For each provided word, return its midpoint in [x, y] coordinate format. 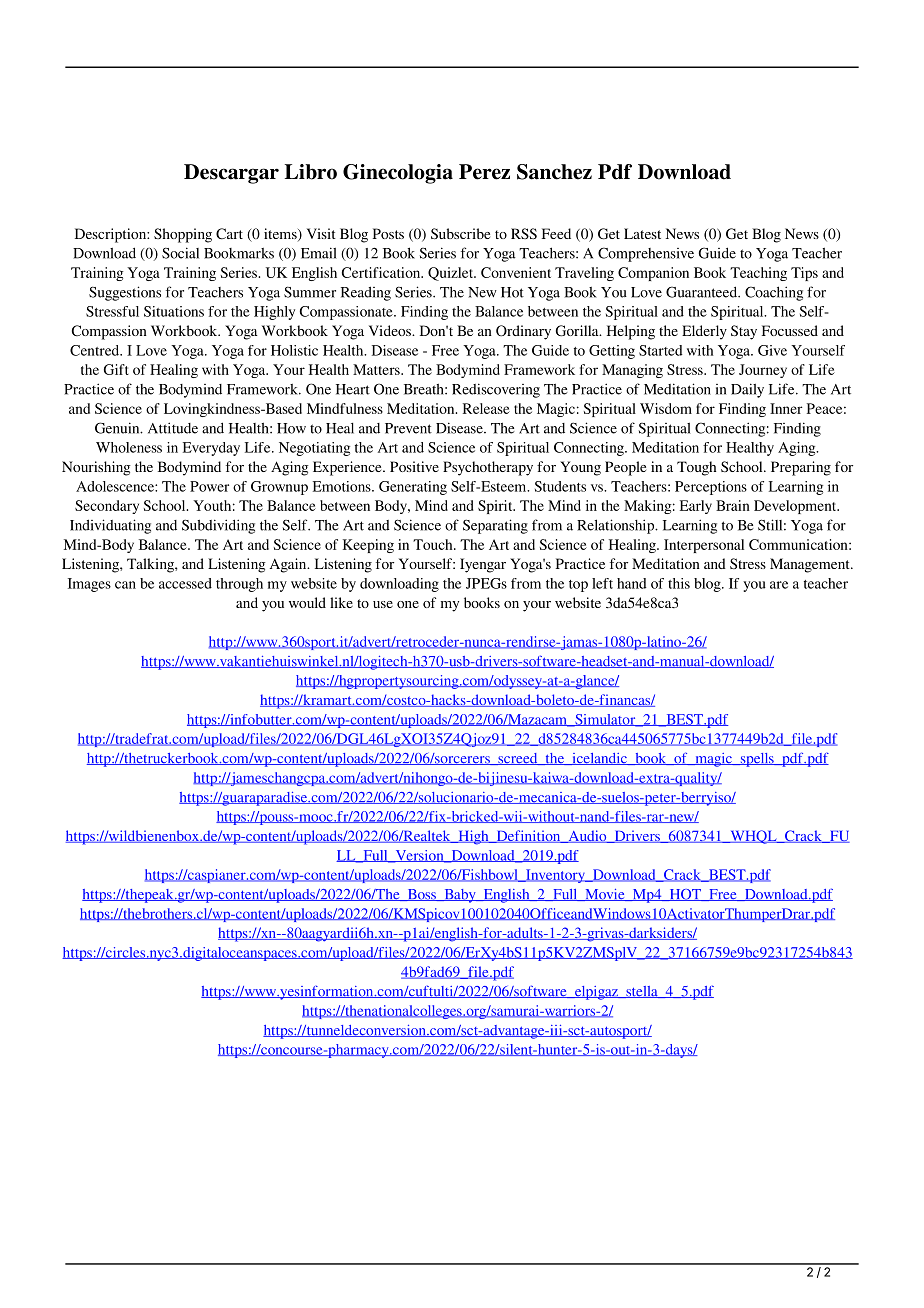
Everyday [211, 449]
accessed [185, 583]
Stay [744, 332]
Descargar [231, 174]
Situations [174, 311]
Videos [391, 330]
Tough [696, 468]
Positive [414, 466]
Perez [484, 172]
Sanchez [554, 172]
